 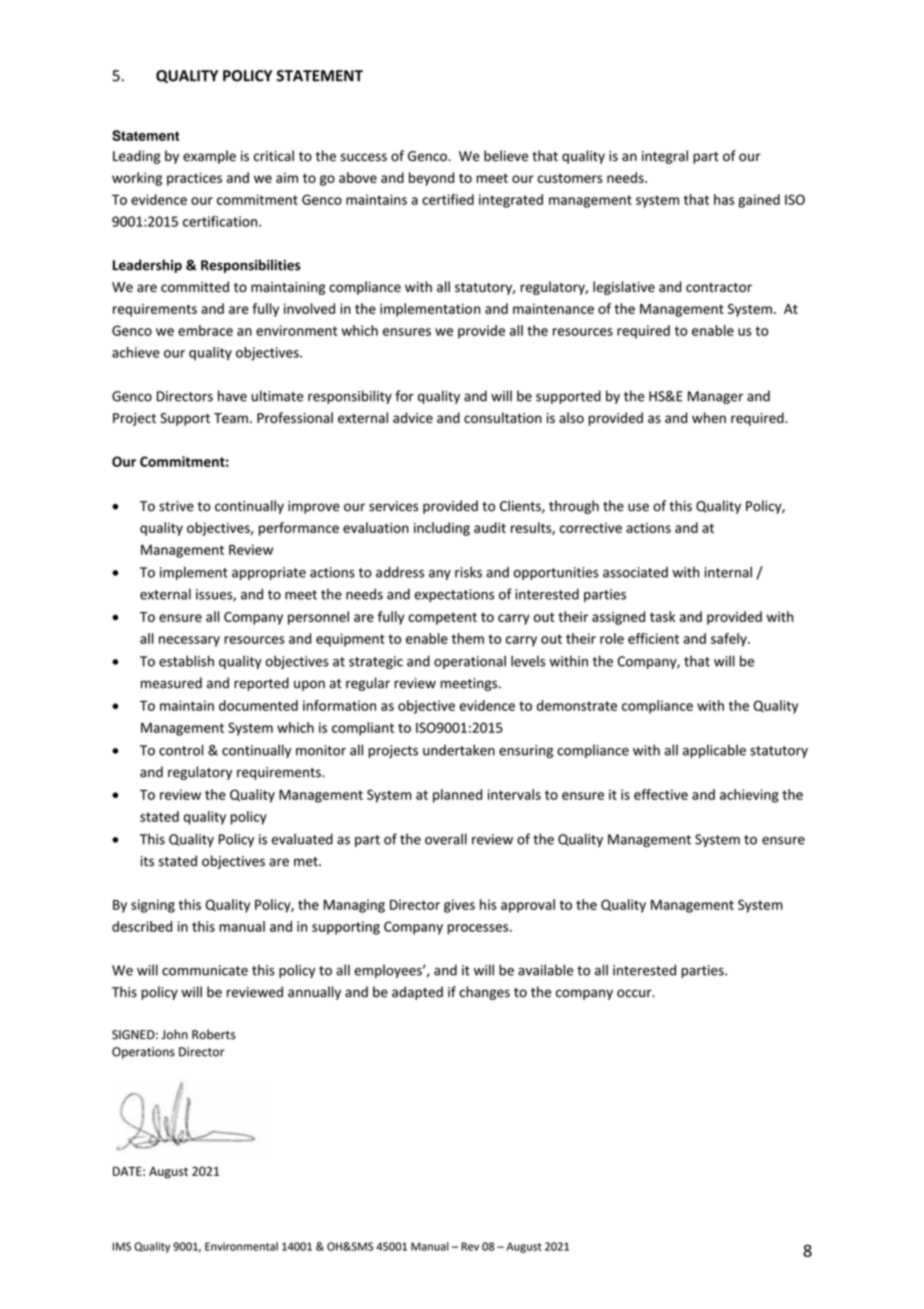 I want to click on IMS, so click(x=121, y=1246).
